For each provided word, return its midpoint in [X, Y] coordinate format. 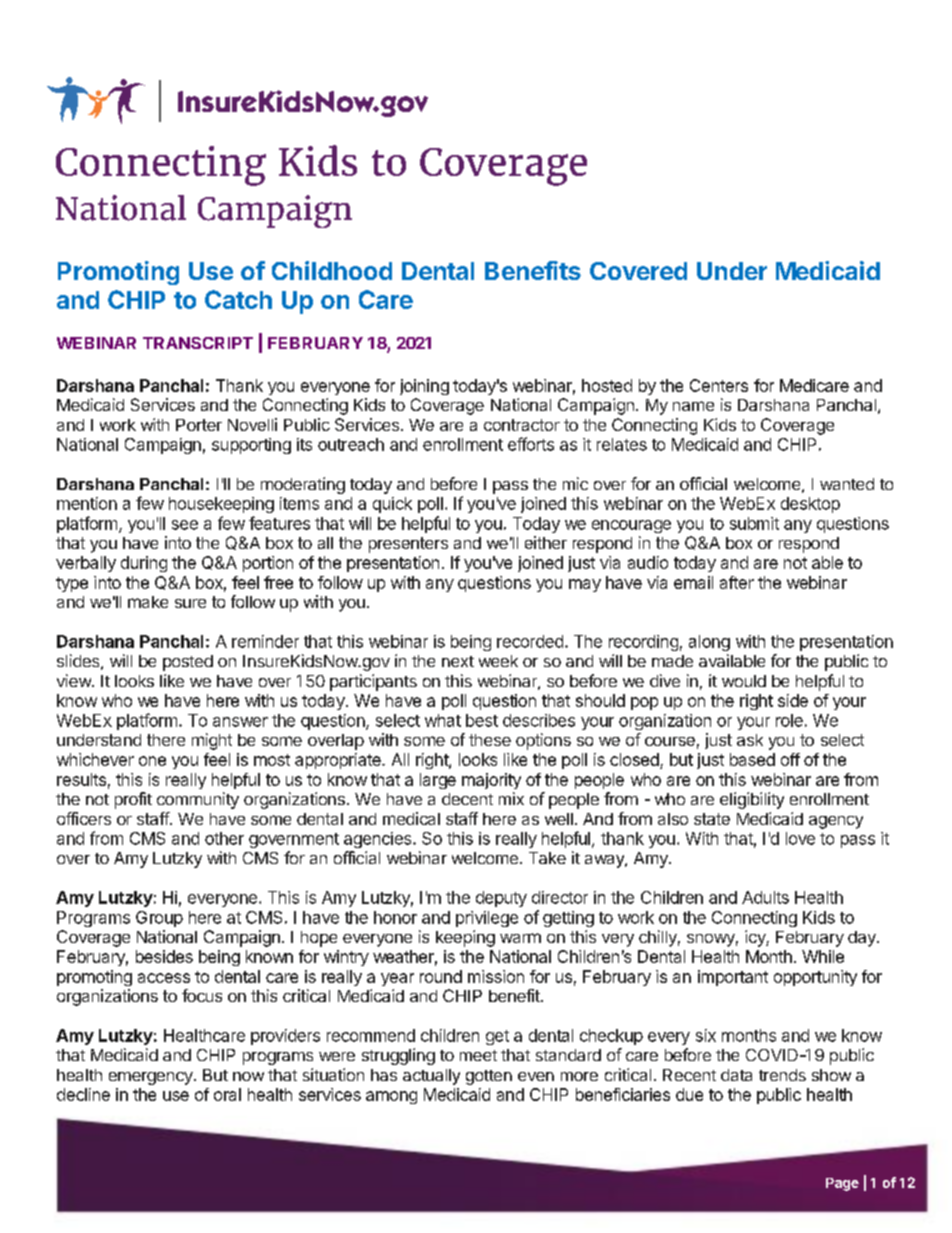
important [733, 978]
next [458, 661]
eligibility [752, 800]
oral [227, 1094]
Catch [238, 299]
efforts [531, 444]
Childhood [332, 270]
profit [133, 800]
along [709, 643]
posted [188, 663]
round [441, 976]
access [164, 978]
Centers [719, 385]
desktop [810, 505]
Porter [199, 425]
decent [467, 799]
